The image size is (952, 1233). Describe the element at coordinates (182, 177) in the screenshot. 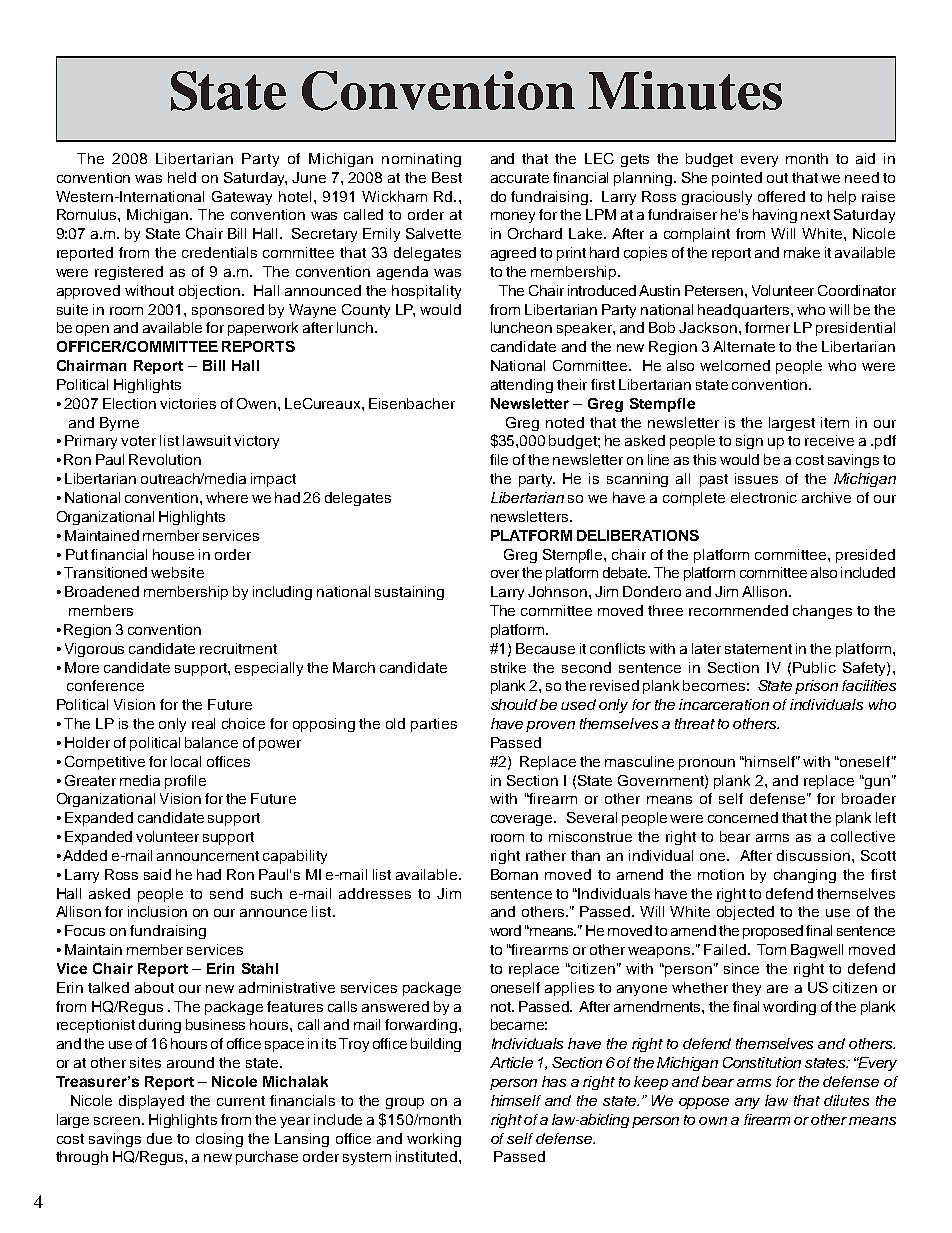

I see `held` at that location.
